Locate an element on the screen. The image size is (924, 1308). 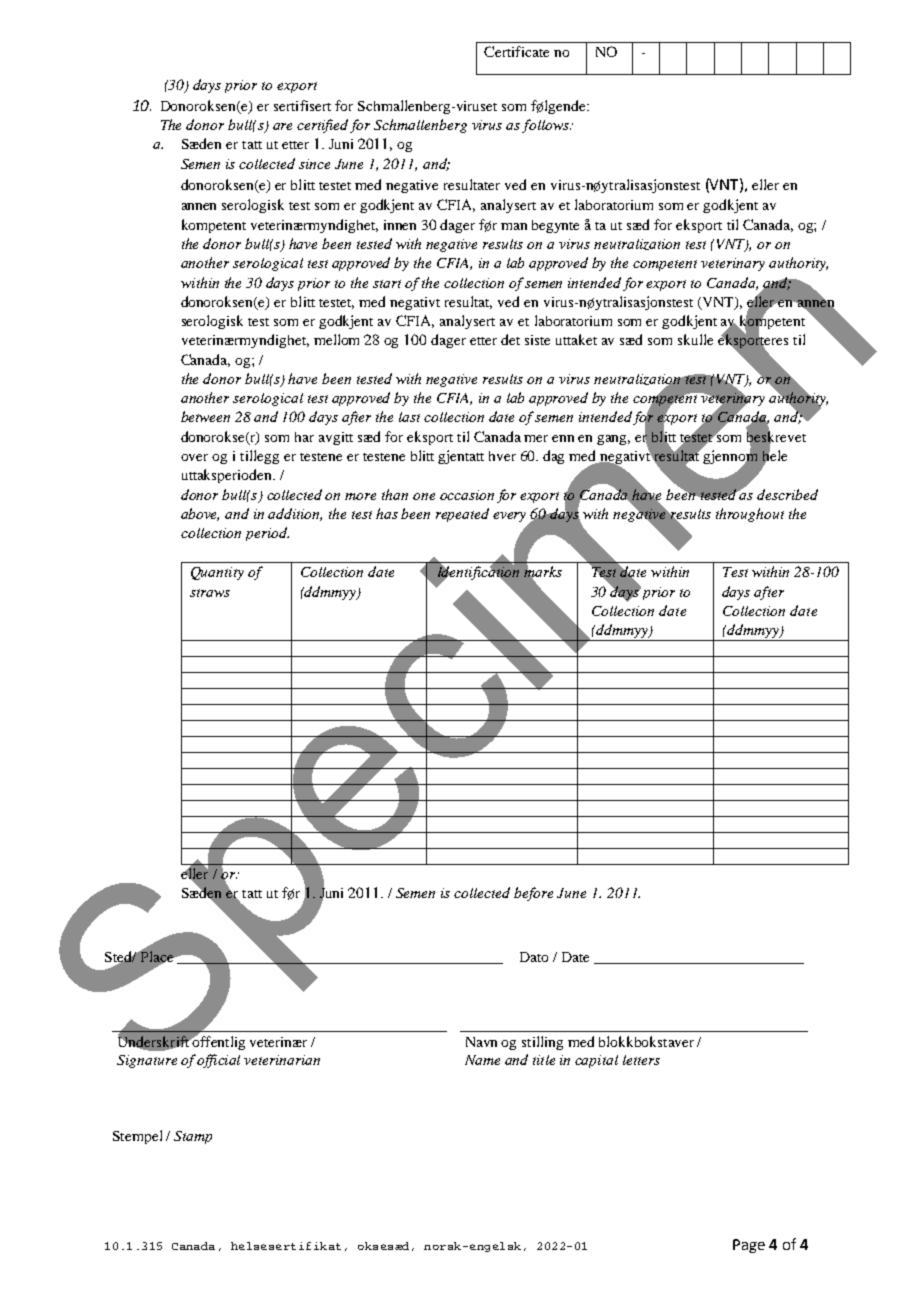
det is located at coordinates (510, 339).
